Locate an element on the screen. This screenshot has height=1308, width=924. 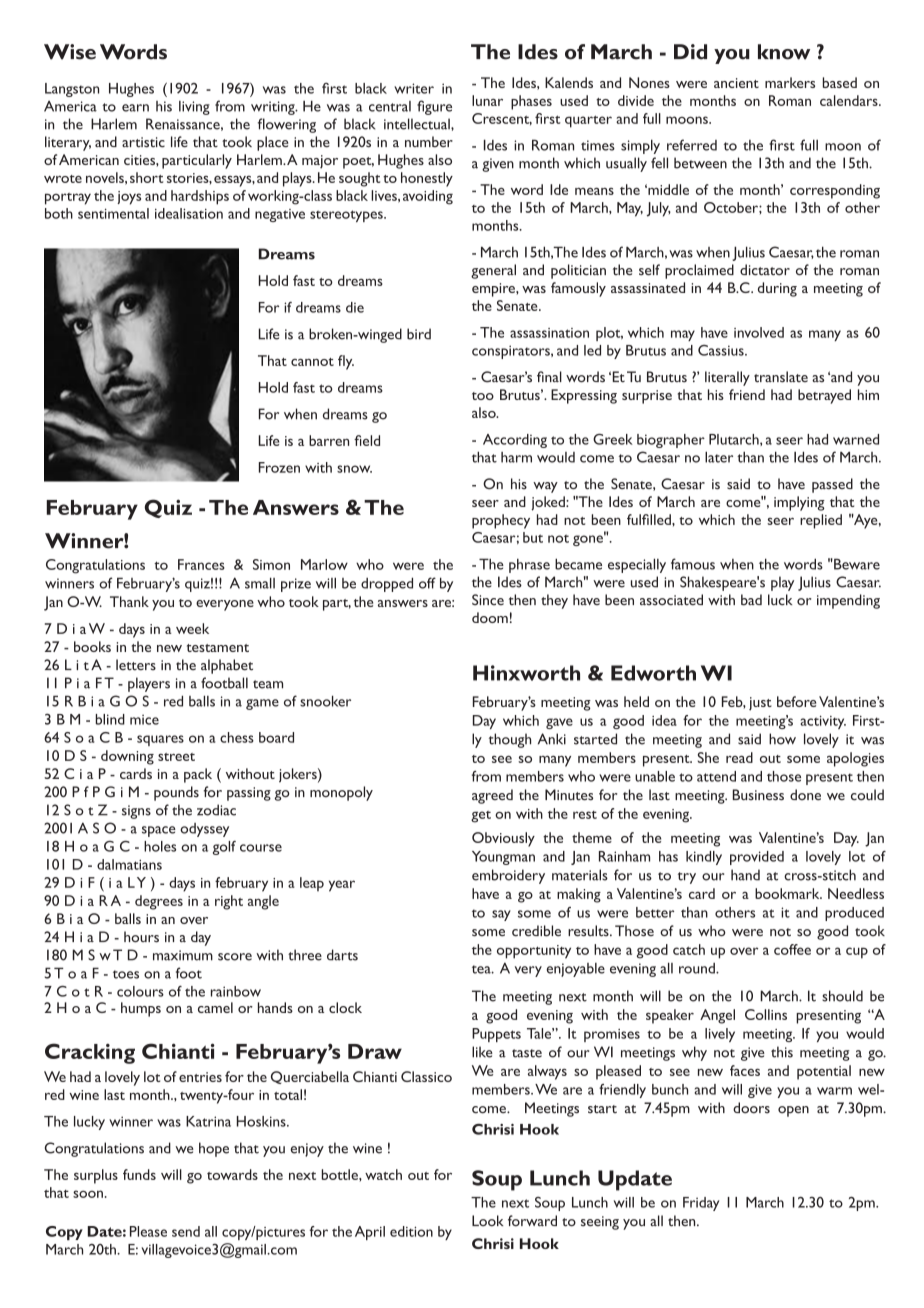
letters is located at coordinates (136, 665).
